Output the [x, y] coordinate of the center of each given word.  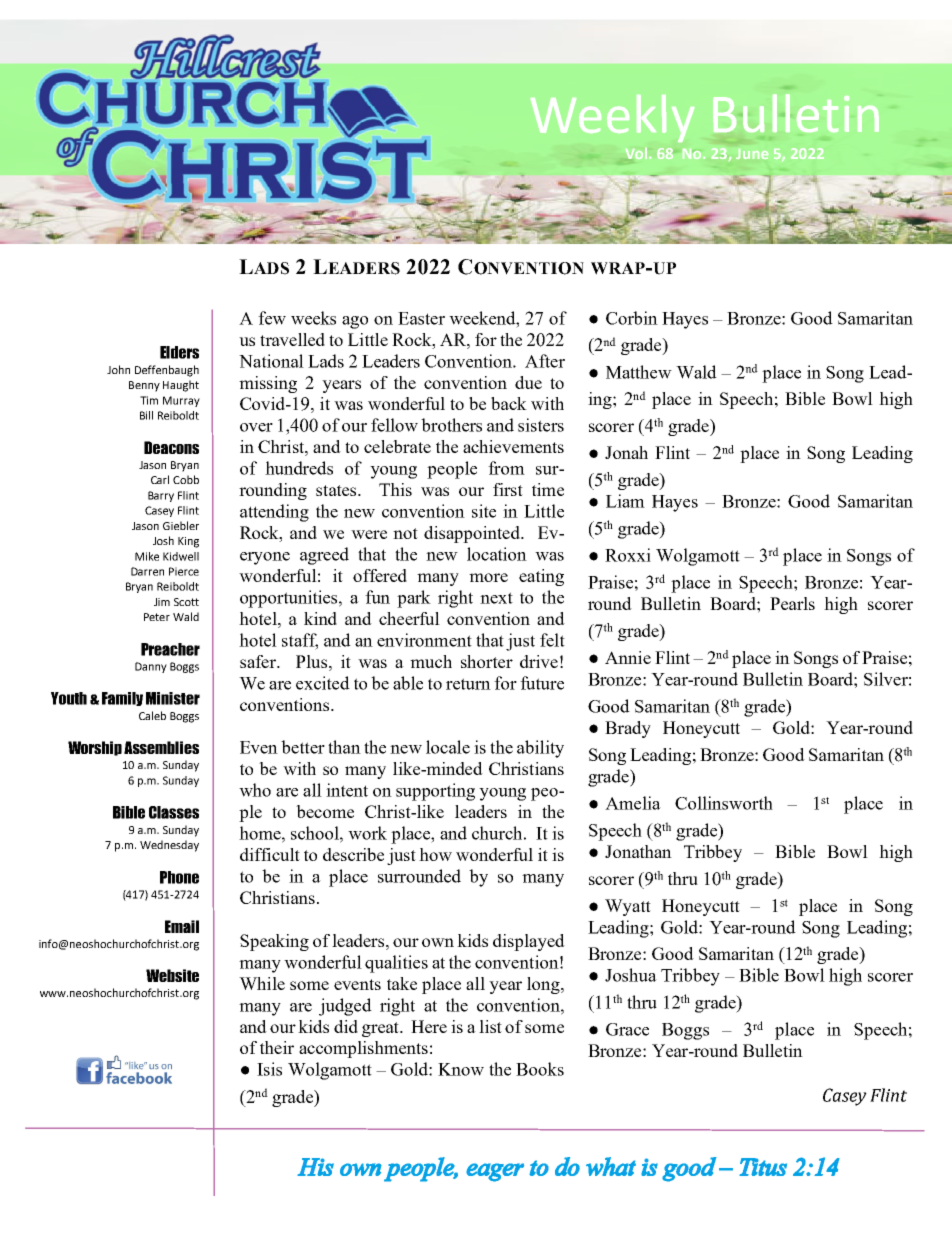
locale [448, 747]
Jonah [626, 452]
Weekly [612, 118]
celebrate [397, 446]
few [272, 318]
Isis [269, 1069]
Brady [628, 729]
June [752, 154]
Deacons [171, 447]
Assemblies [161, 747]
